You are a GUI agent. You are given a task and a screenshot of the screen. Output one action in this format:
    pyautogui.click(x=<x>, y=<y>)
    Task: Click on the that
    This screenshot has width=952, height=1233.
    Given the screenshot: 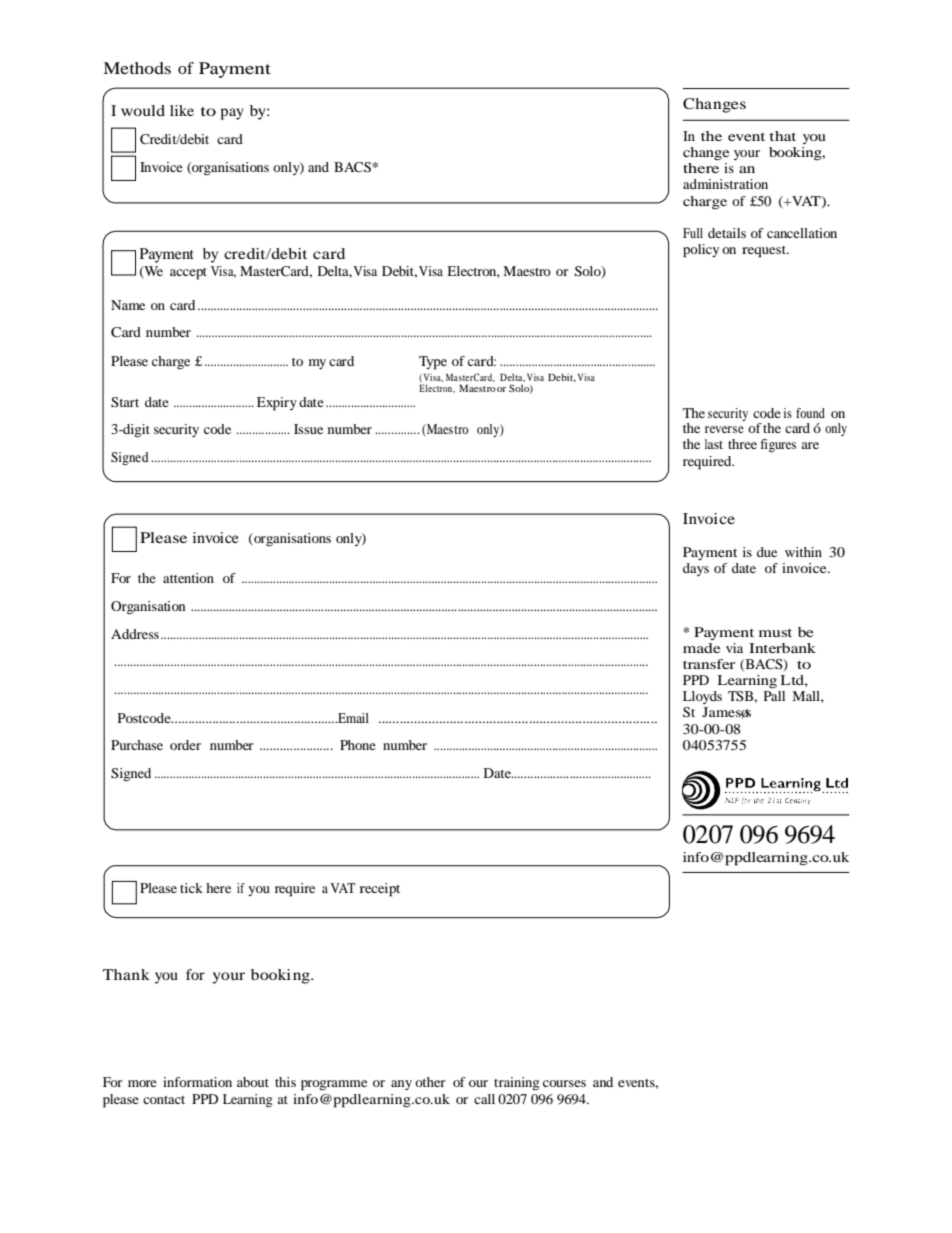 What is the action you would take?
    pyautogui.click(x=782, y=136)
